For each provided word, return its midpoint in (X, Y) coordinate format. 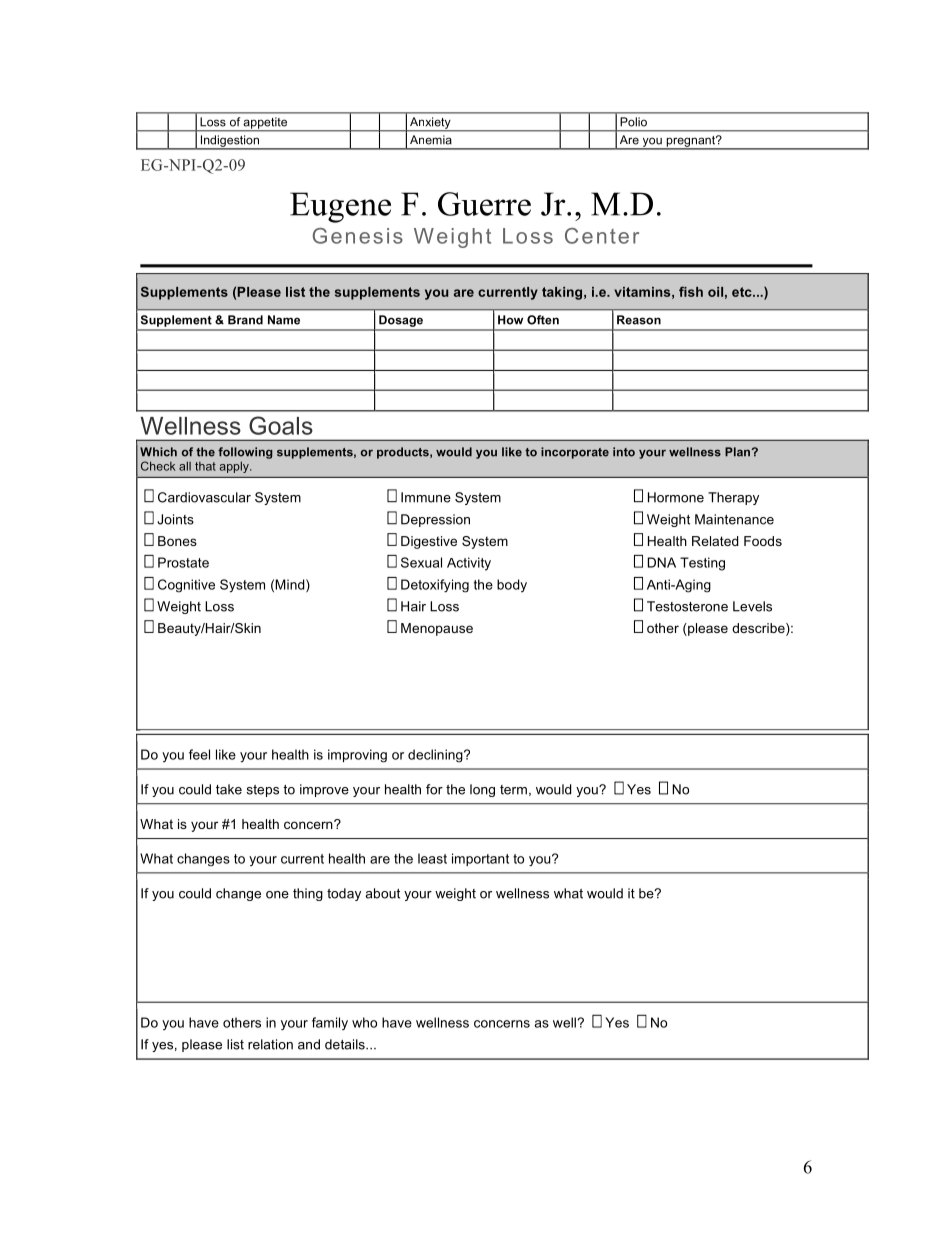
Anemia (431, 140)
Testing (702, 564)
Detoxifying (435, 586)
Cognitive (186, 586)
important (480, 859)
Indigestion (229, 142)
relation (270, 1044)
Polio (634, 121)
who (364, 1022)
